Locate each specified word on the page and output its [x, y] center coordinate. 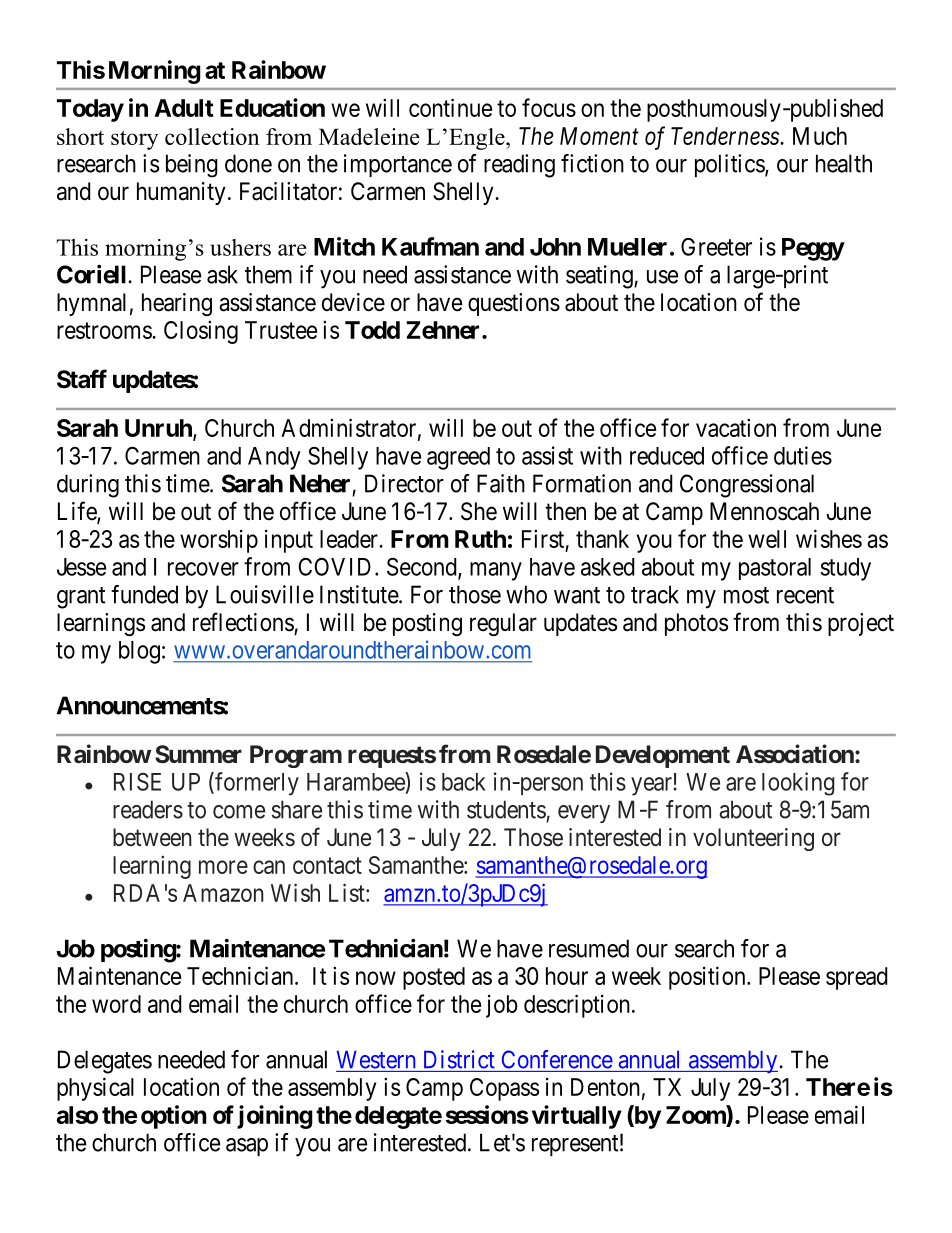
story [134, 140]
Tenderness [726, 136]
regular [503, 624]
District [459, 1059]
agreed [458, 458]
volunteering [753, 839]
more [223, 867]
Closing [201, 332]
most [746, 595]
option [174, 1117]
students [506, 809]
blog [139, 652]
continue [450, 107]
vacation [736, 427]
